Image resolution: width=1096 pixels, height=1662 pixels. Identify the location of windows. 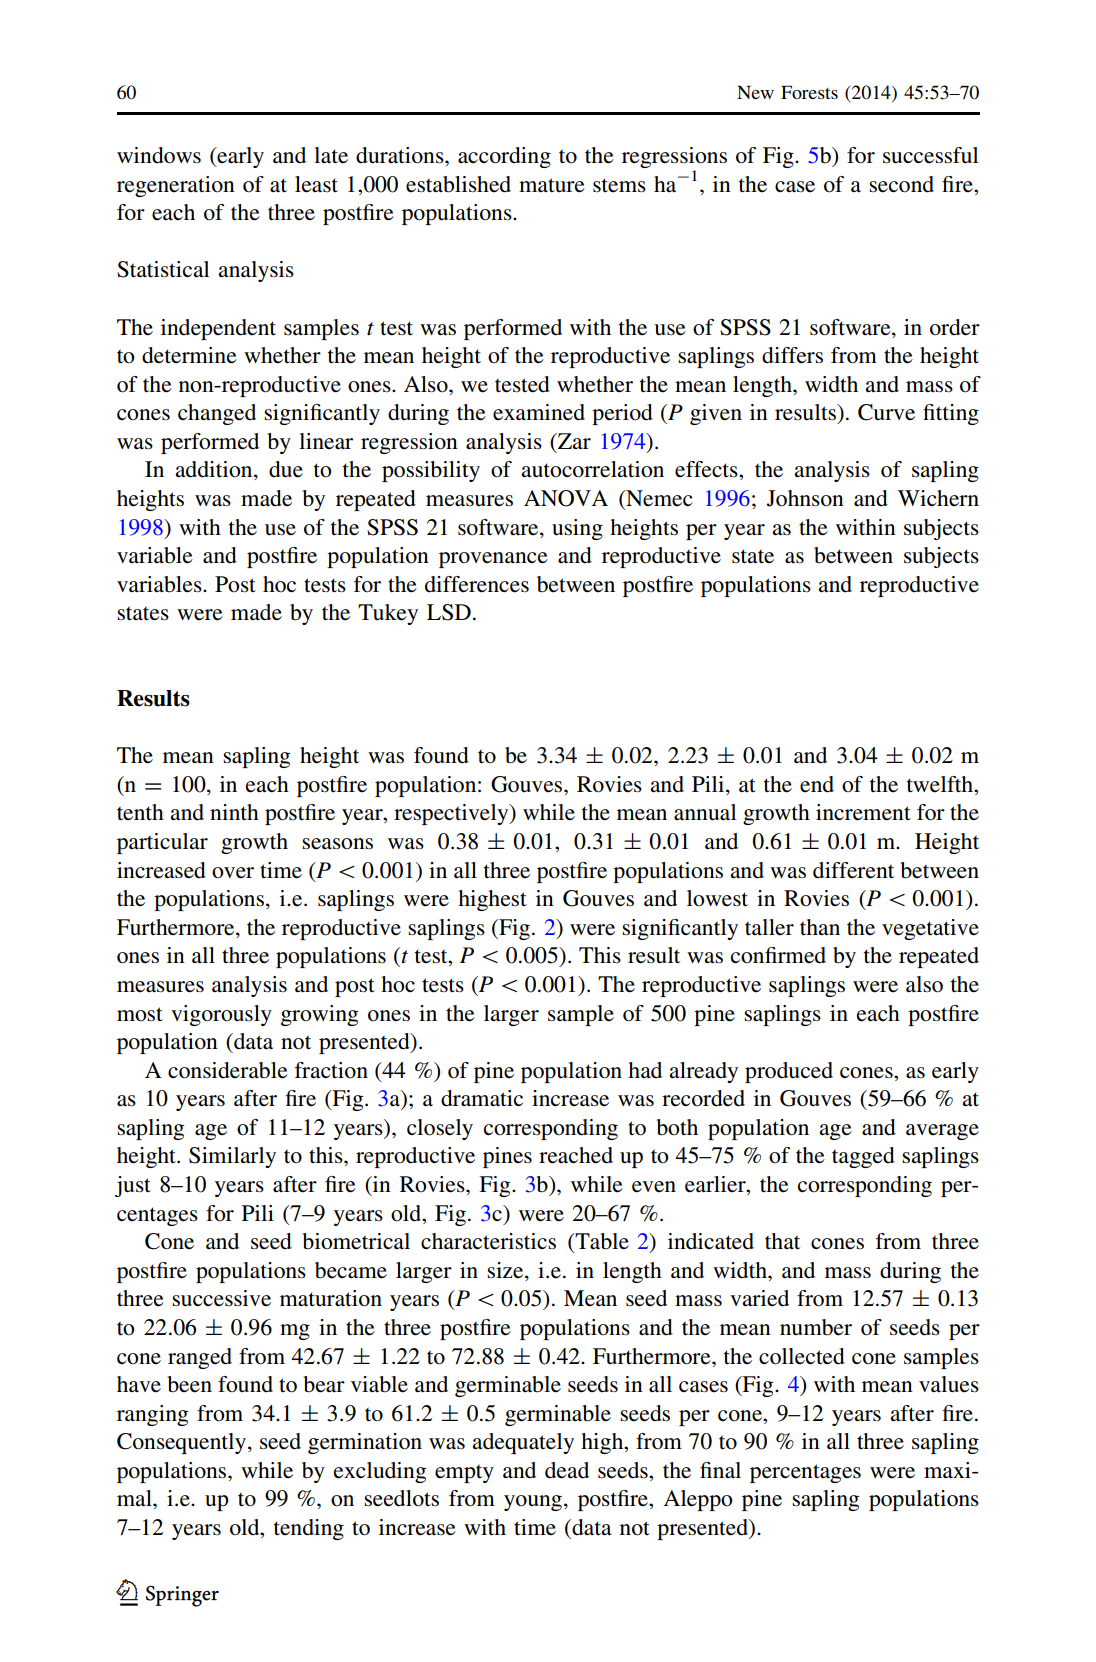
(159, 155).
